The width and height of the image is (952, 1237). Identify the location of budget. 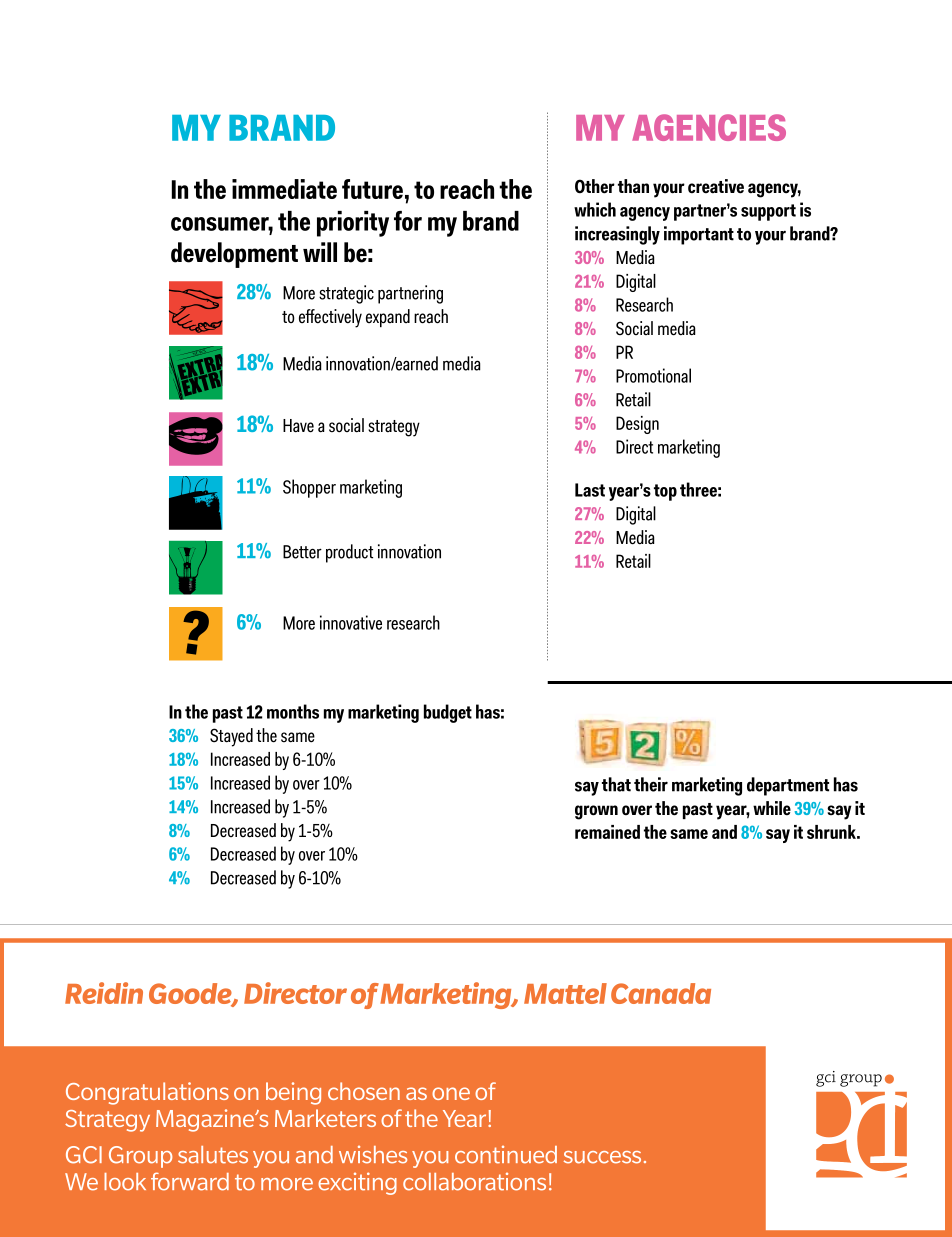
(448, 713).
